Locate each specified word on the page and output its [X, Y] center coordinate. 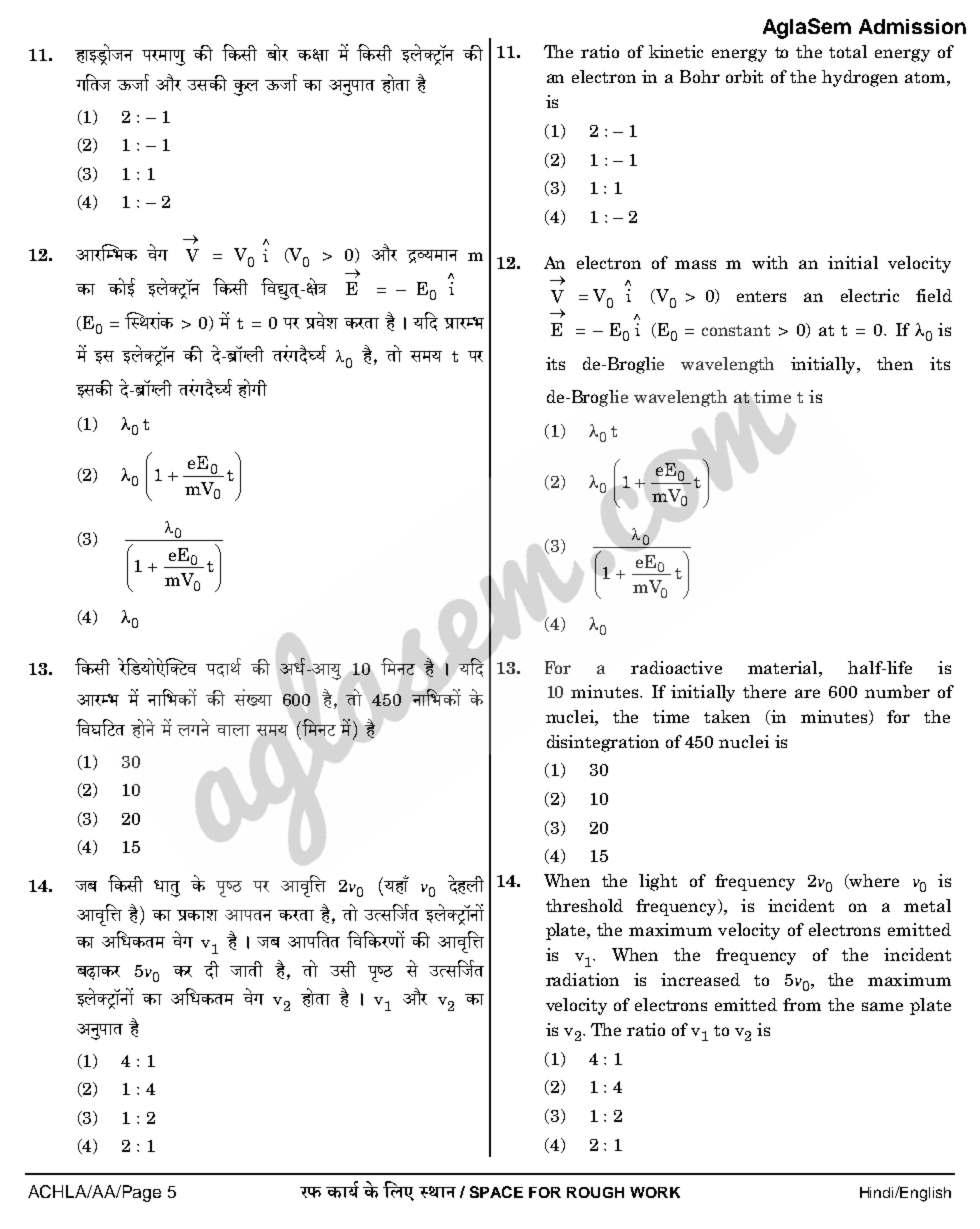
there [764, 691]
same [882, 1006]
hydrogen [860, 78]
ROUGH [595, 1192]
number [897, 691]
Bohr [700, 76]
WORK [655, 1192]
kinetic [676, 51]
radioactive [676, 667]
